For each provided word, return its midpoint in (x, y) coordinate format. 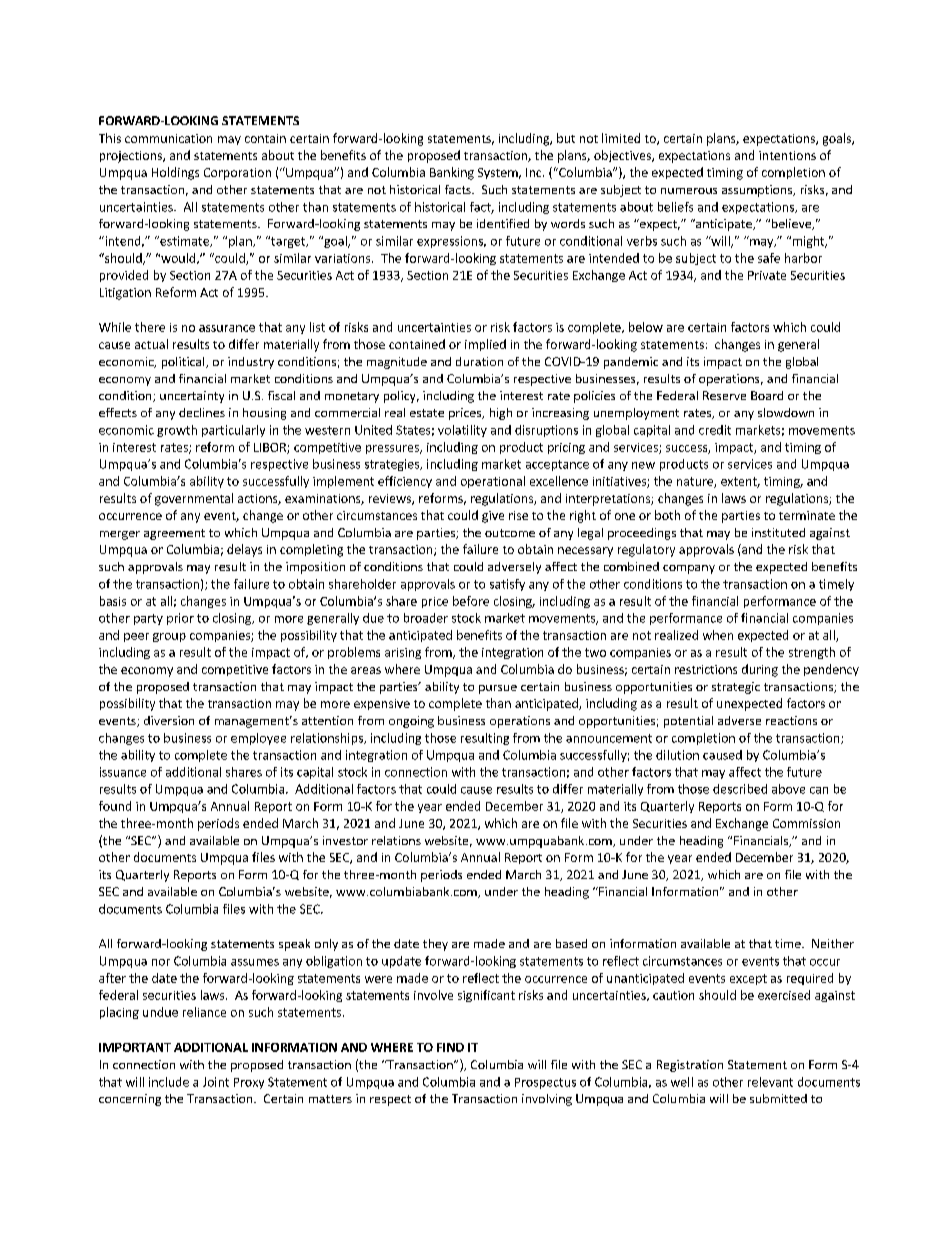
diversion (169, 720)
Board (767, 395)
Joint (216, 1082)
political (184, 363)
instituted (778, 532)
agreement (174, 534)
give (493, 517)
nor (161, 962)
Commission (806, 823)
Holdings (175, 173)
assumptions (758, 191)
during (760, 670)
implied (485, 345)
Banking (452, 173)
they (435, 945)
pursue (498, 689)
